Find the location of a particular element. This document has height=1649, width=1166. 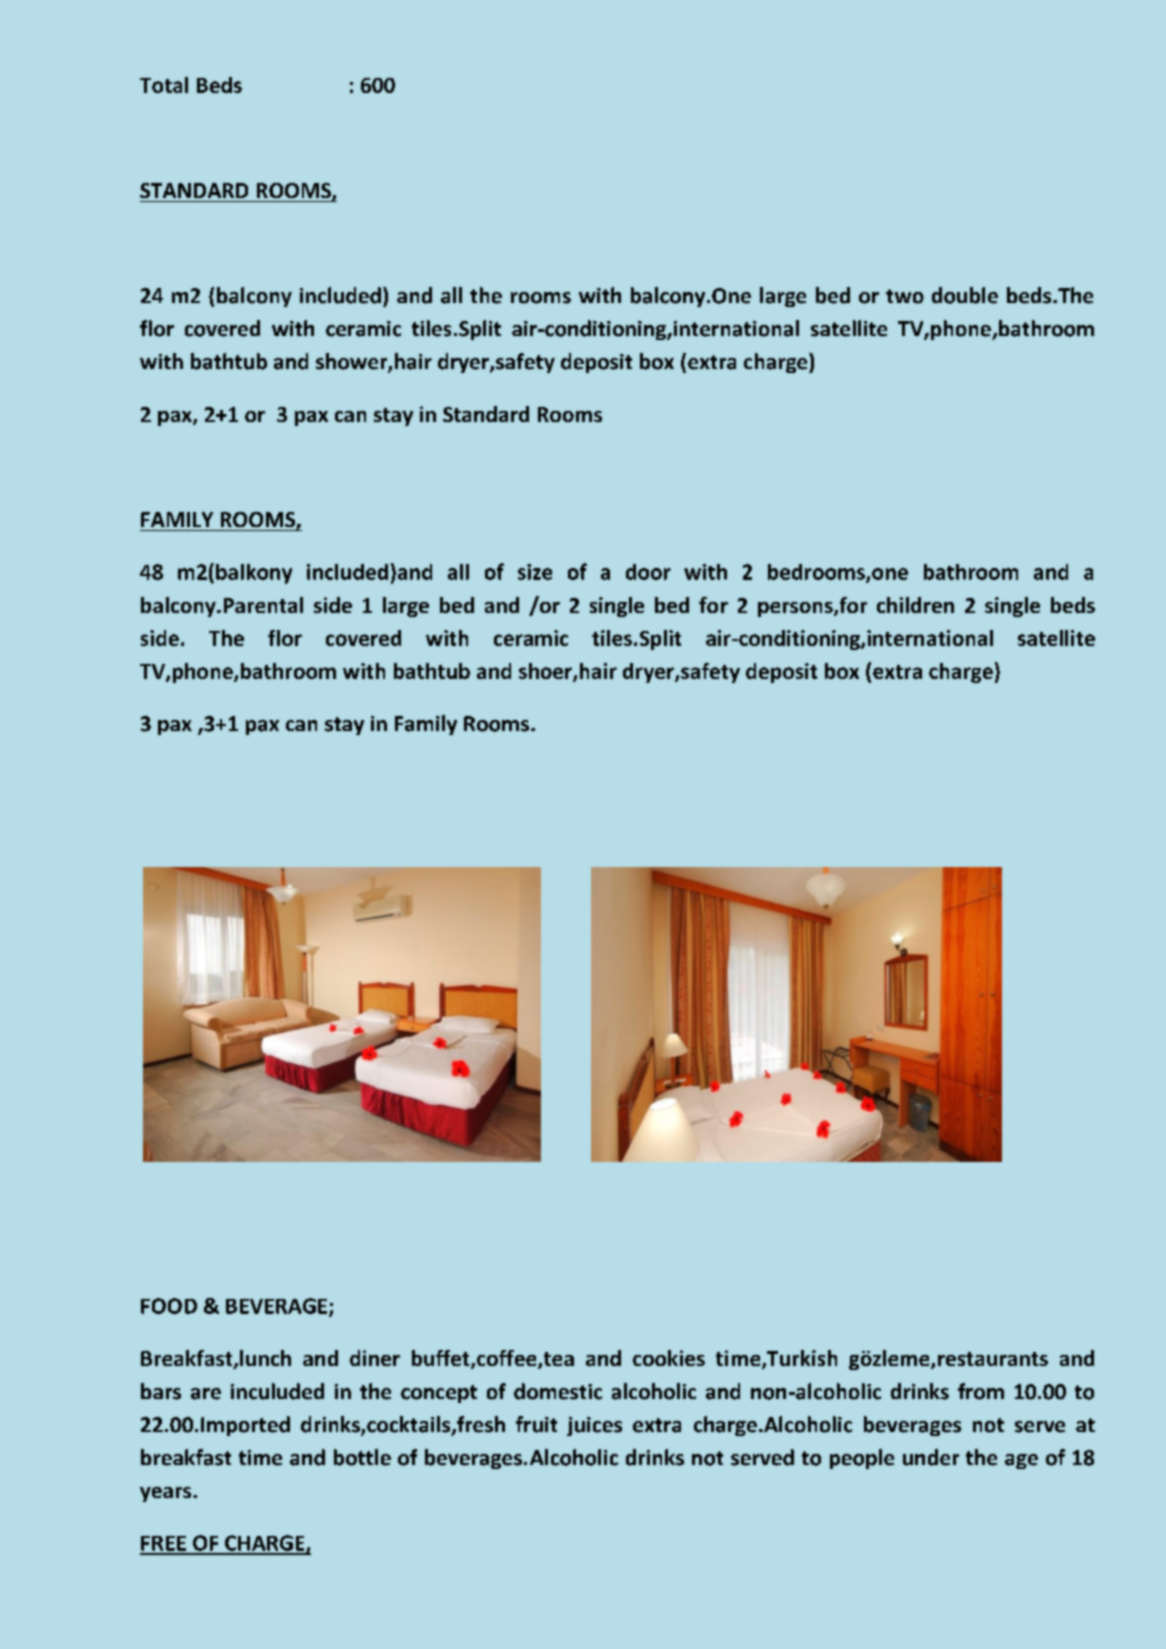

juices is located at coordinates (594, 1426).
